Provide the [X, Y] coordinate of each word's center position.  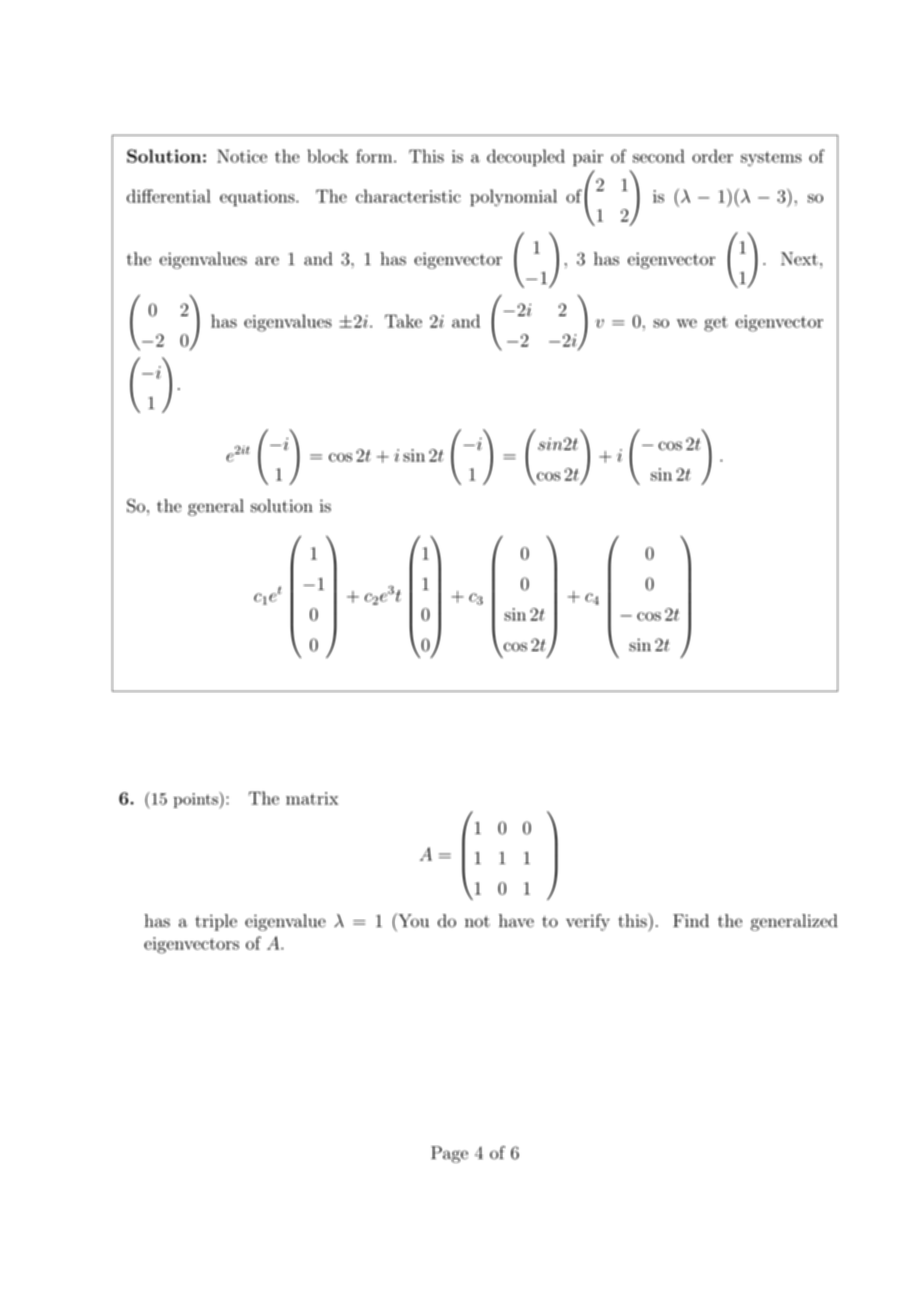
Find [691, 921]
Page [449, 1154]
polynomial [513, 198]
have [516, 921]
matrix [312, 798]
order [712, 156]
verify [588, 922]
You [412, 920]
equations [258, 198]
